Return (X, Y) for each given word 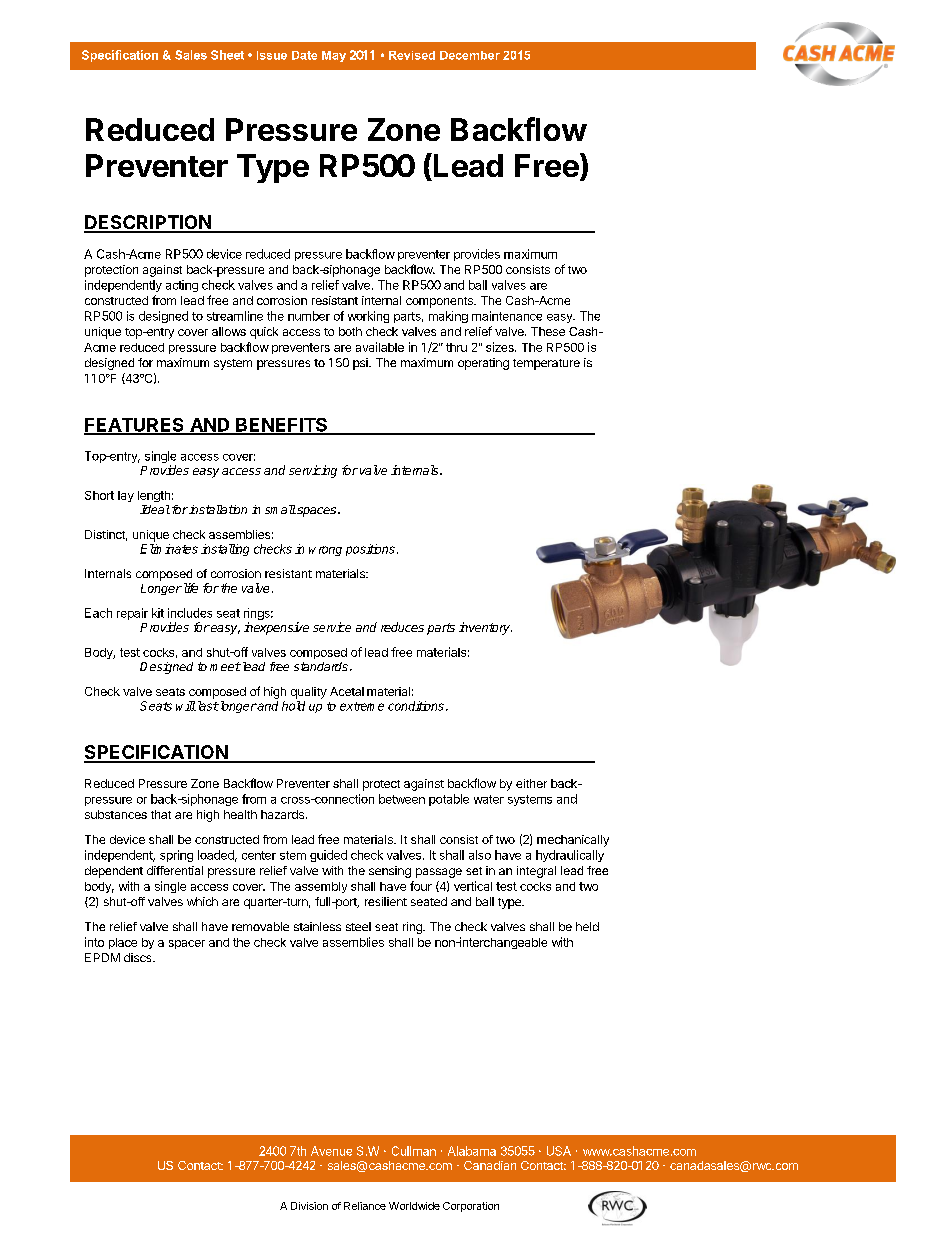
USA (559, 1151)
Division (309, 1206)
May (334, 56)
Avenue (331, 1151)
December (470, 55)
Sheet (227, 55)
